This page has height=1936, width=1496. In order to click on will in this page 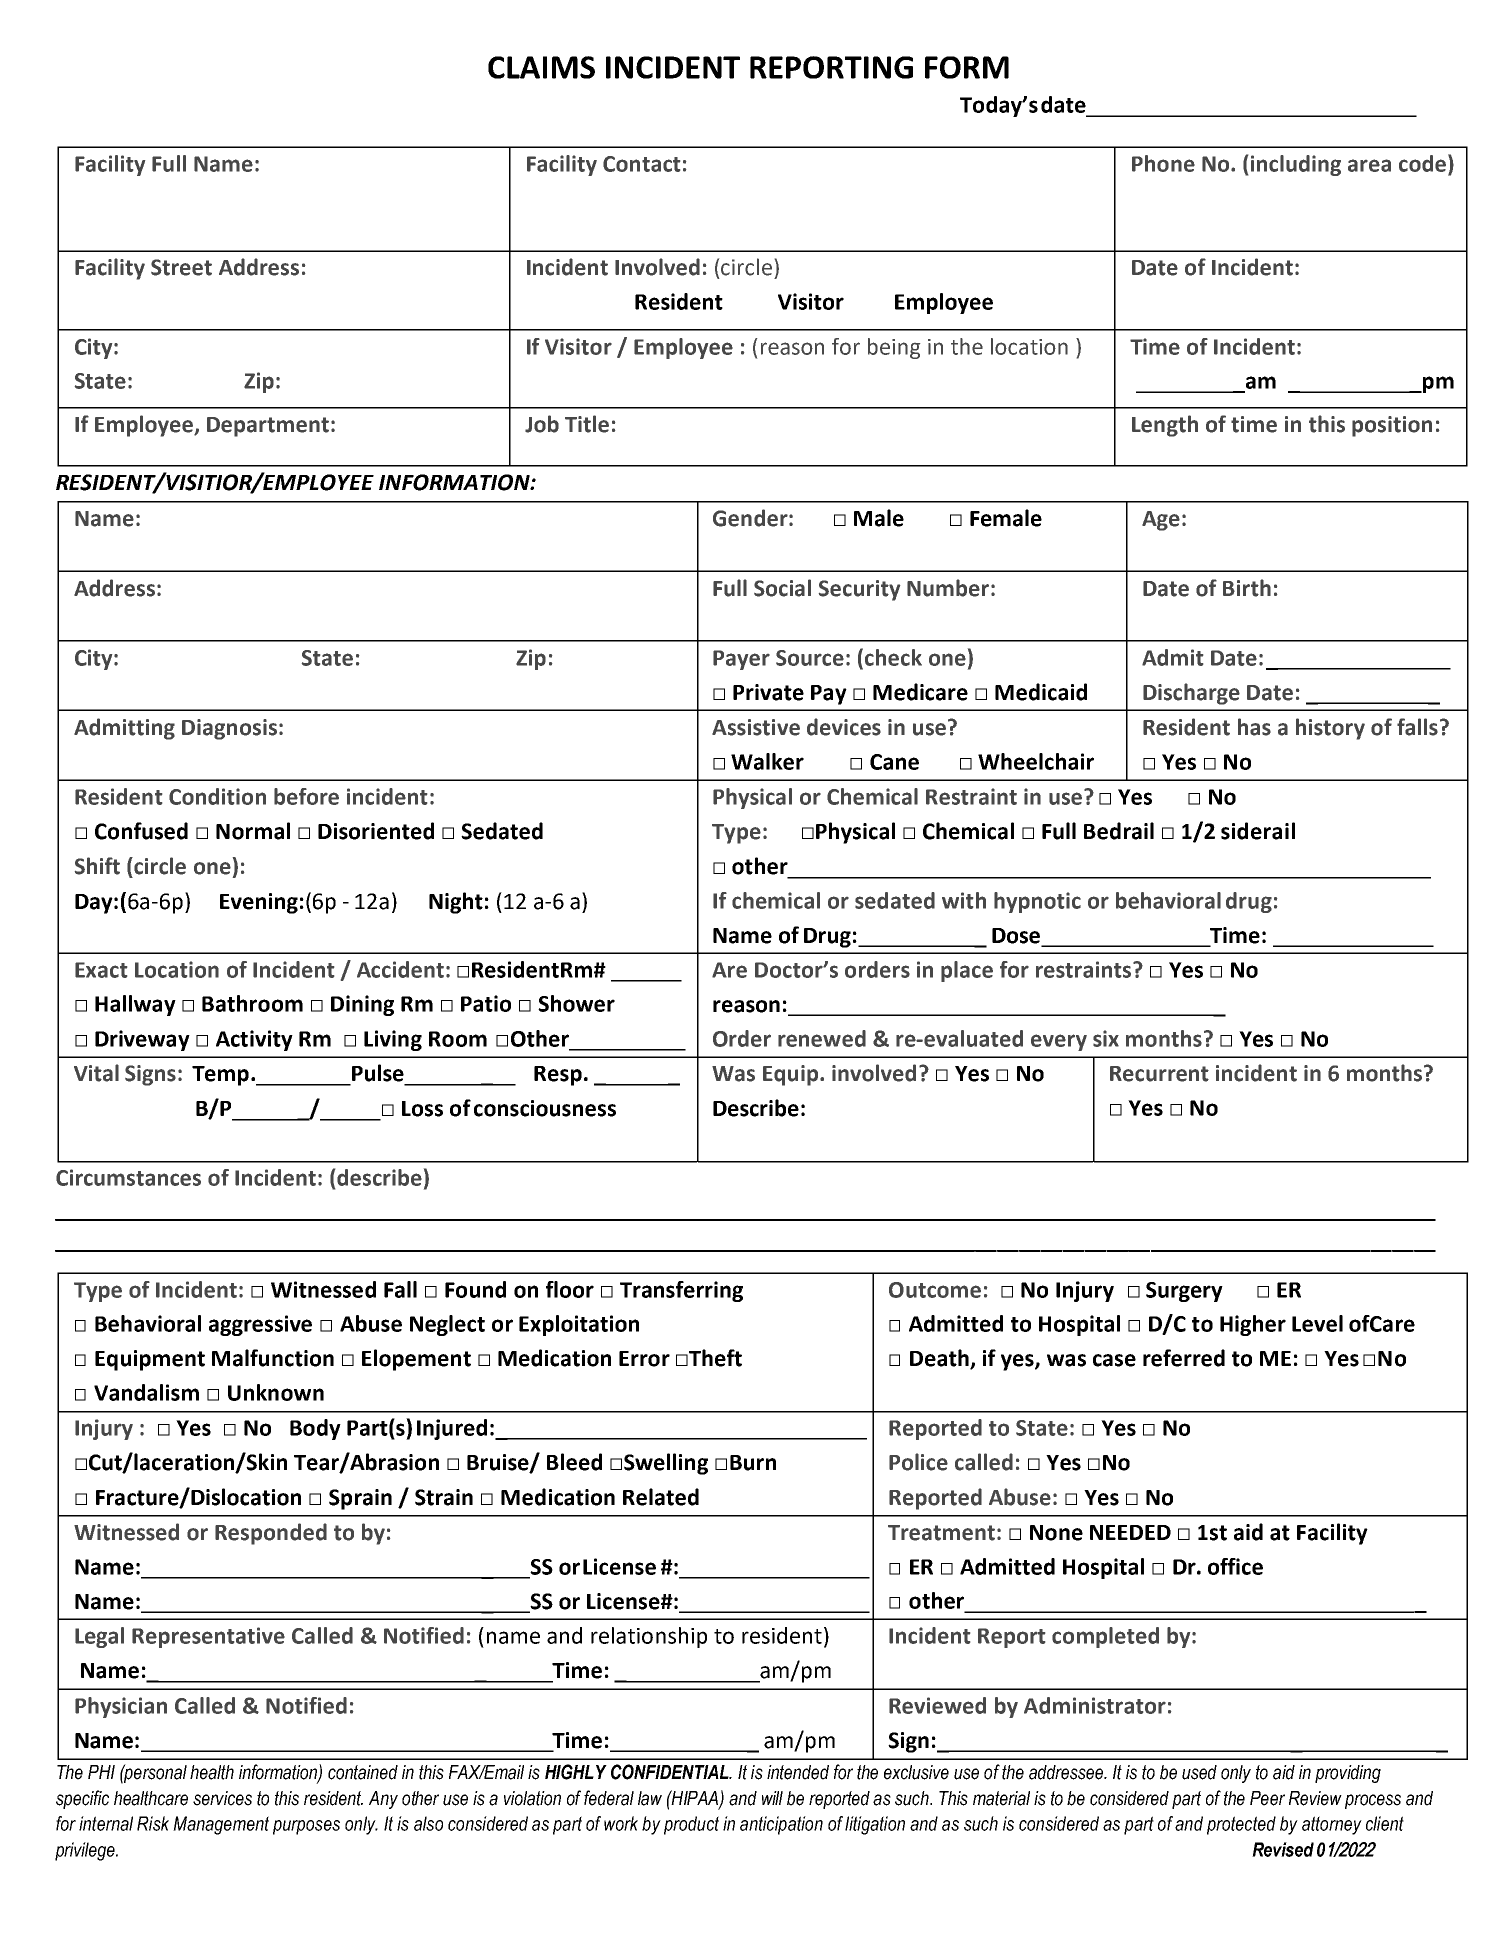, I will do `click(772, 1798)`.
